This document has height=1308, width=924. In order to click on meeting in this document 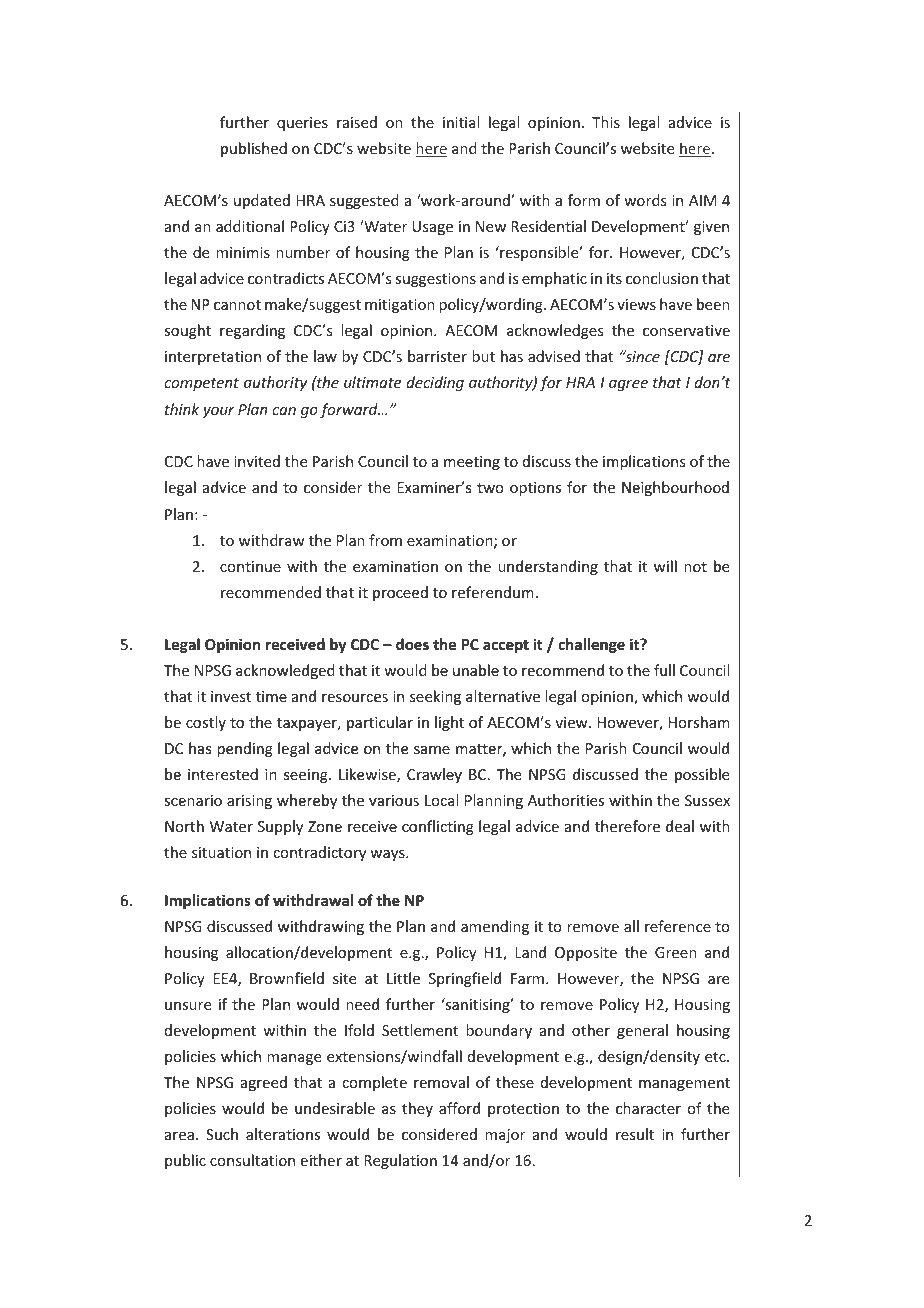, I will do `click(472, 463)`.
